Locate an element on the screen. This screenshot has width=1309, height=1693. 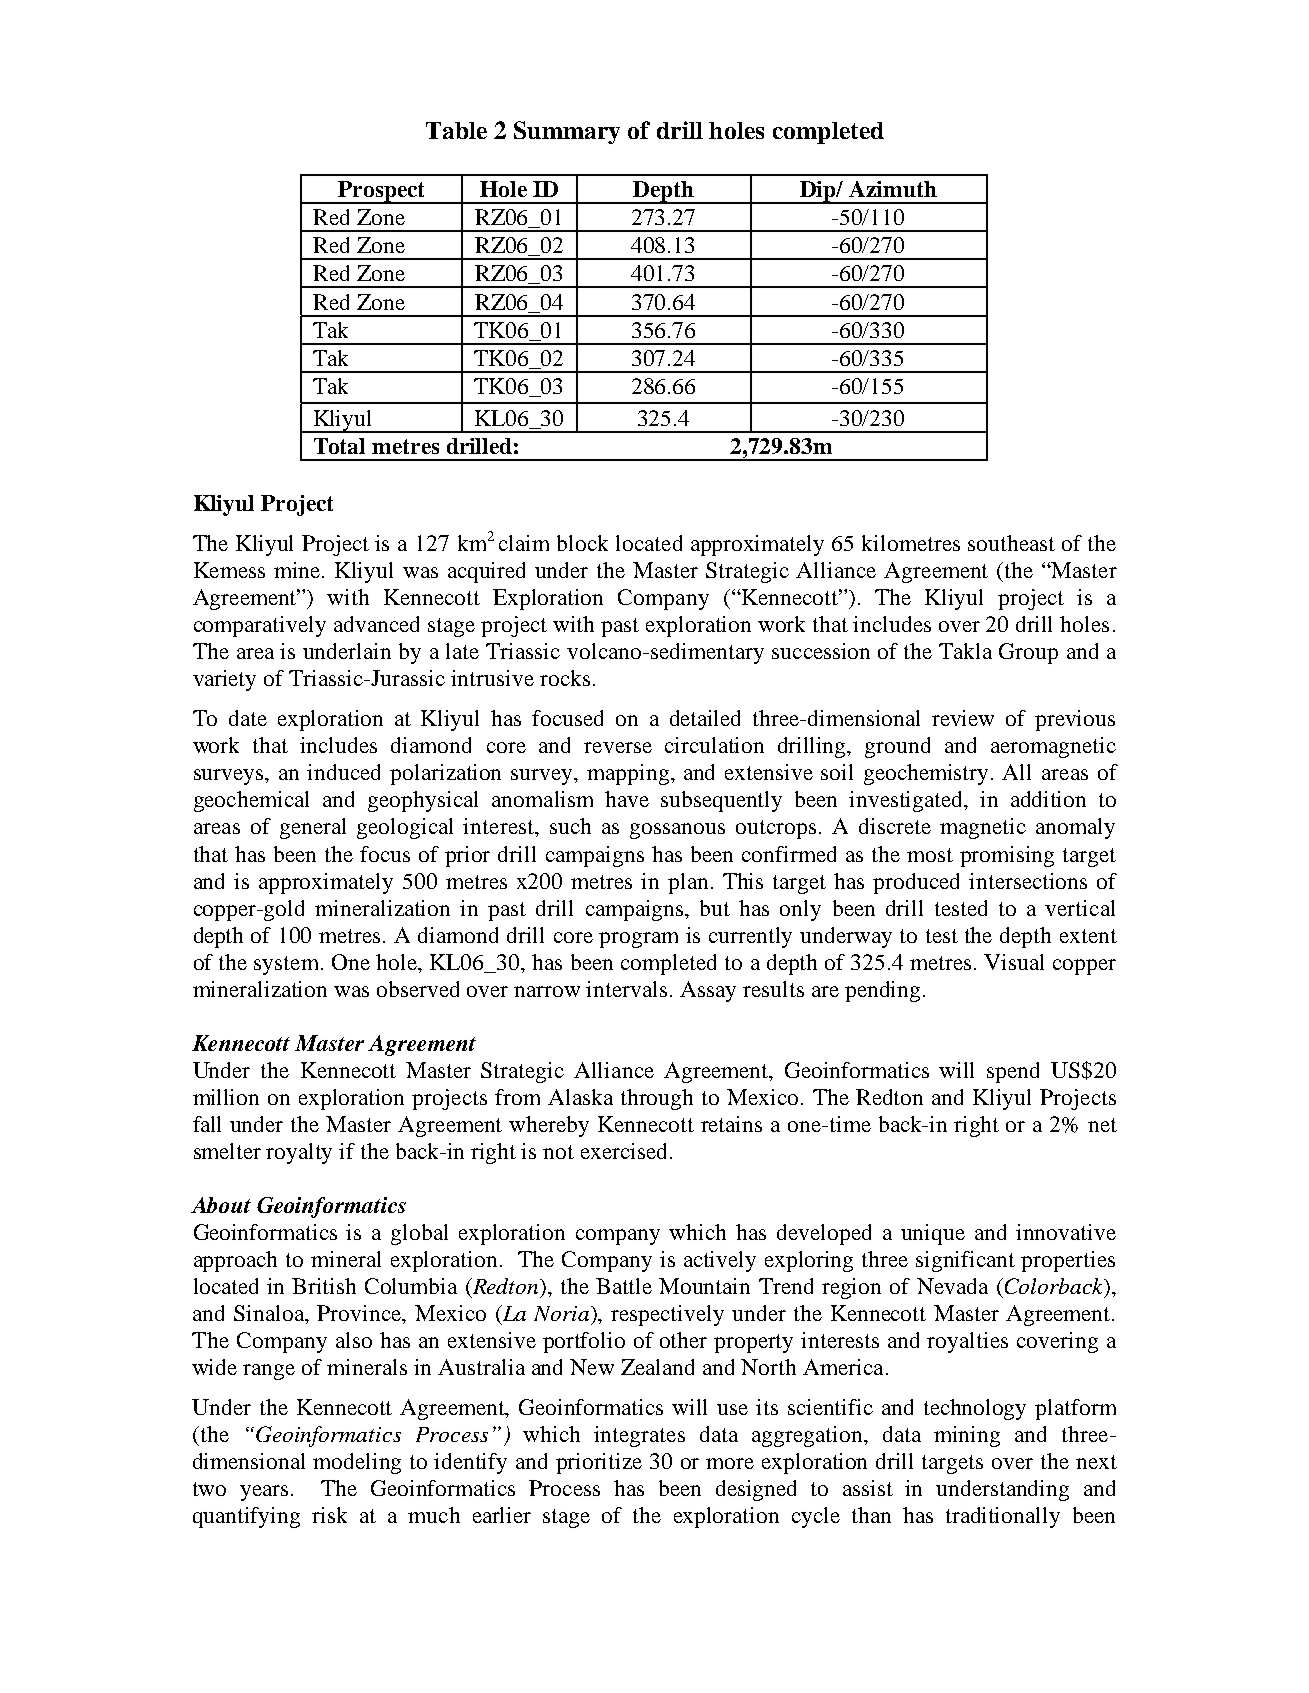
Azimuth is located at coordinates (893, 189).
